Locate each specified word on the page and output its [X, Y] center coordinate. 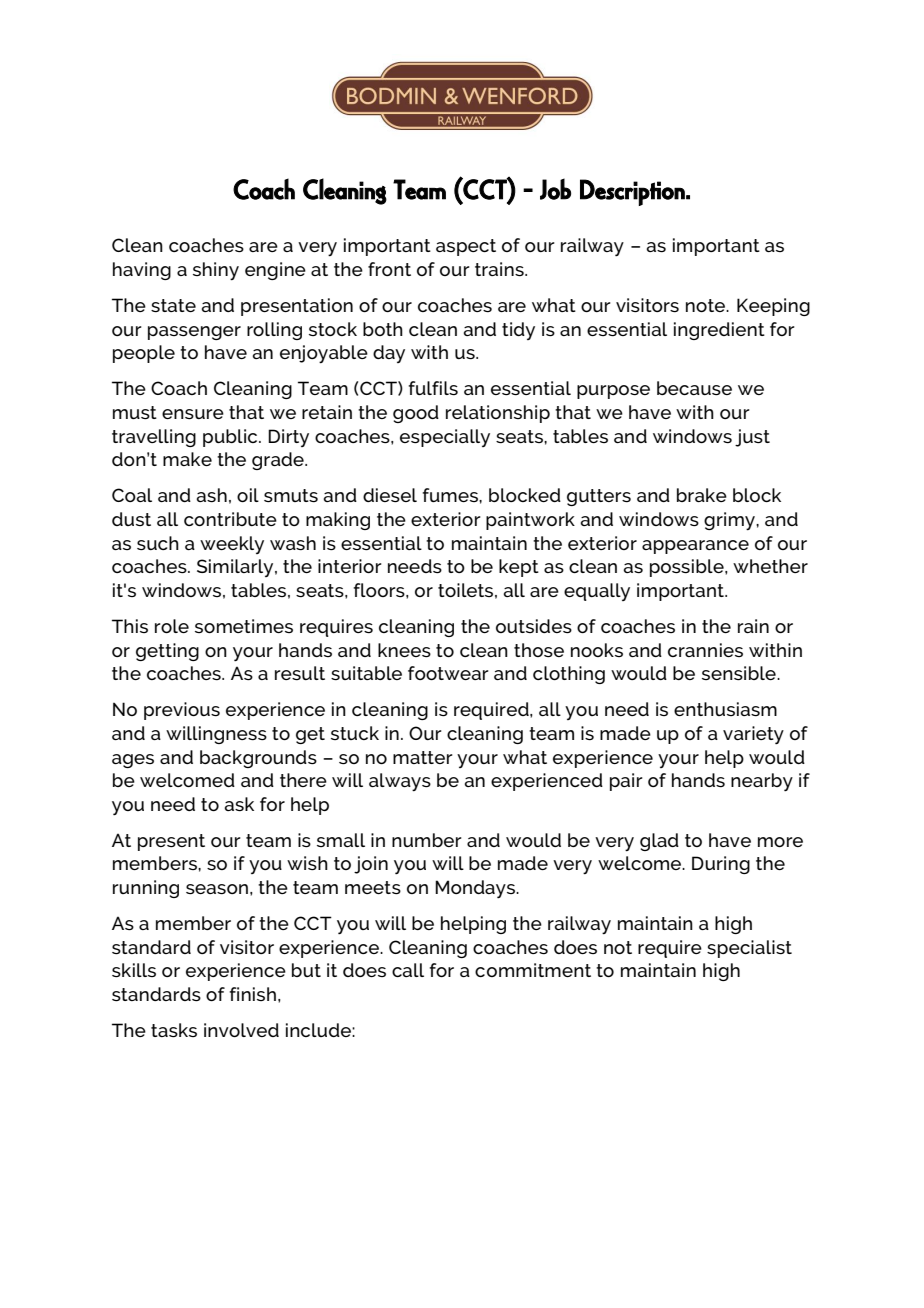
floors [380, 590]
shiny [216, 271]
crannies [705, 650]
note [706, 305]
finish [253, 994]
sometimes [244, 626]
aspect [466, 247]
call [408, 970]
